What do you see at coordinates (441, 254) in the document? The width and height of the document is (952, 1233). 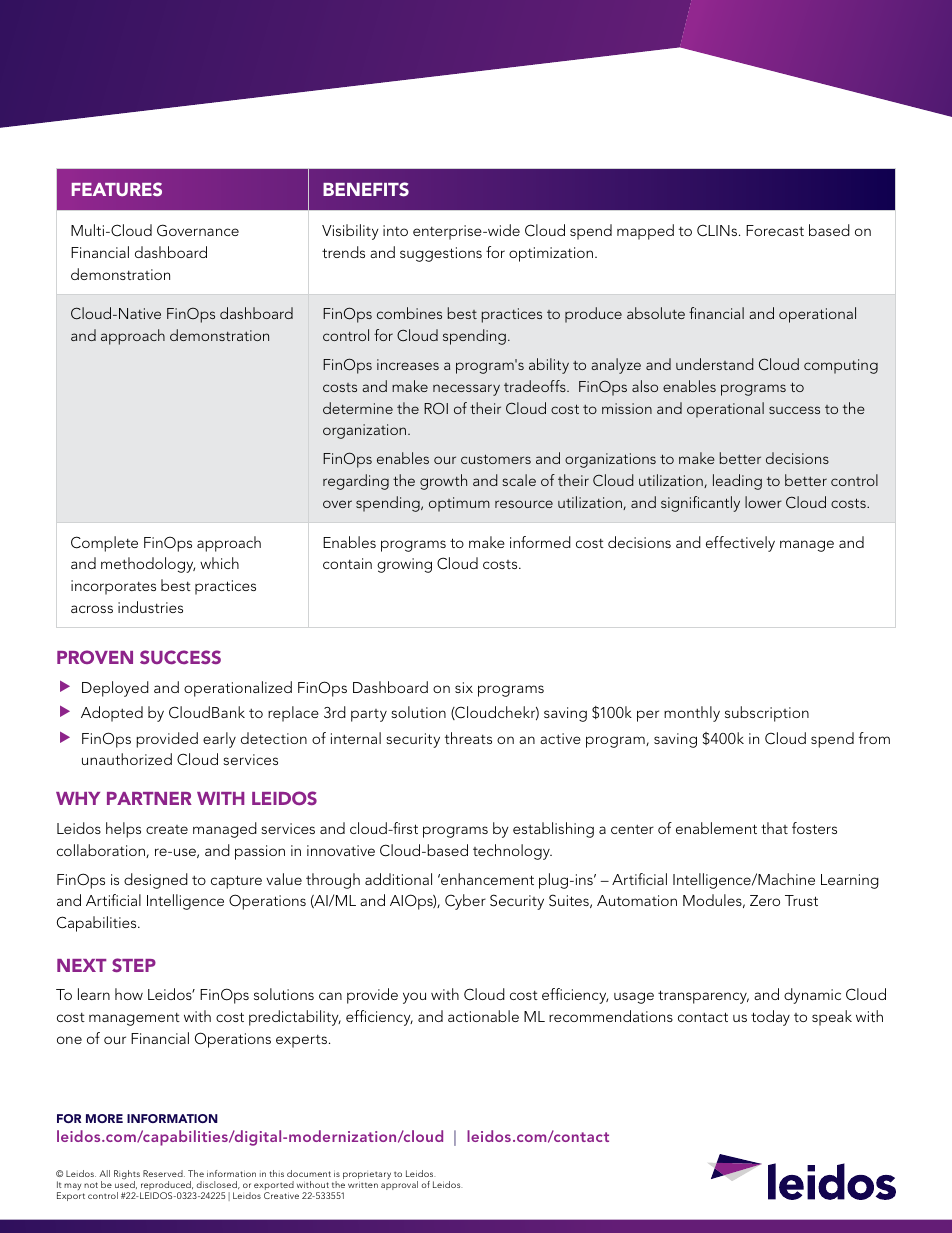 I see `suggestions` at bounding box center [441, 254].
